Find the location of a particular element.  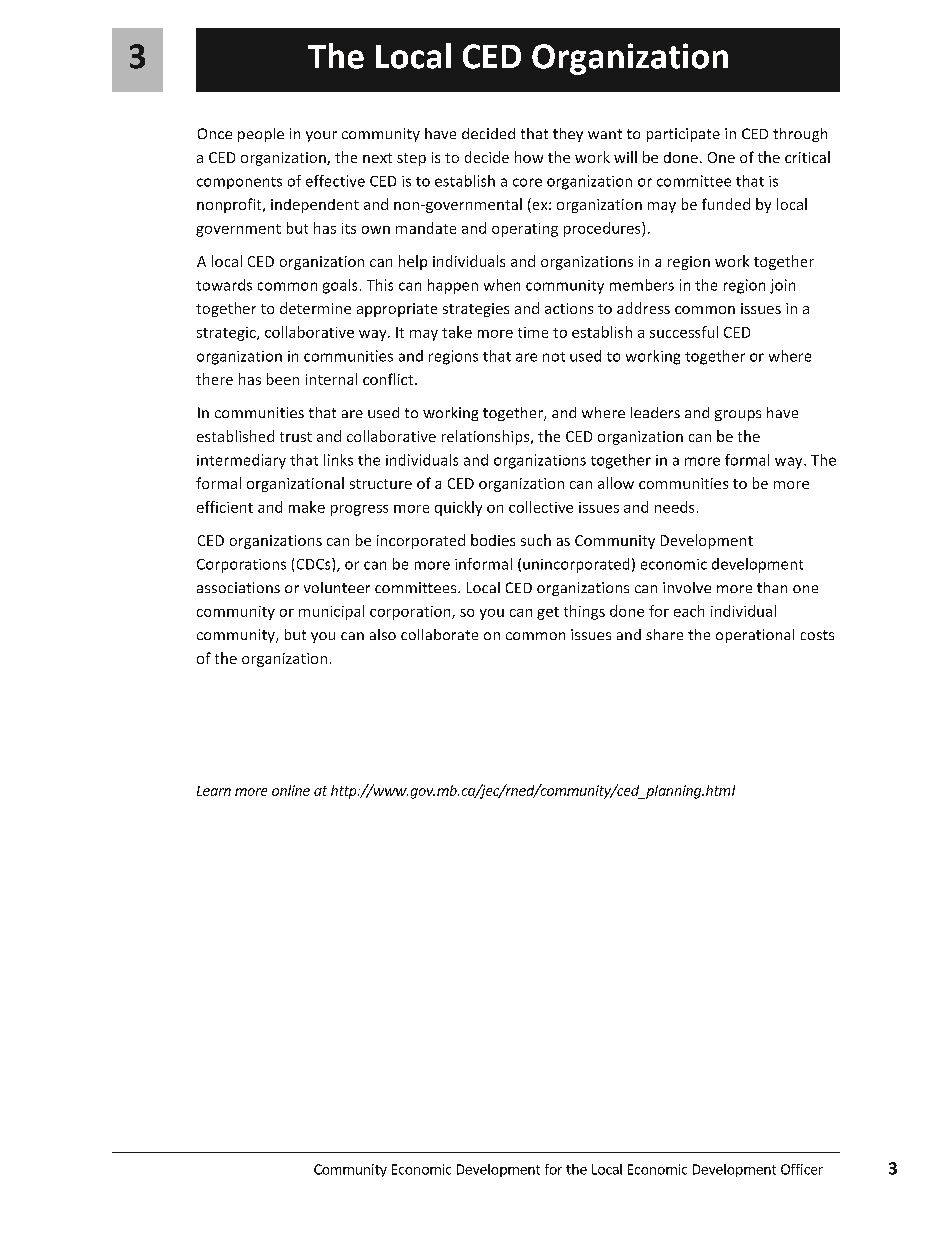

collaborate is located at coordinates (439, 634).
